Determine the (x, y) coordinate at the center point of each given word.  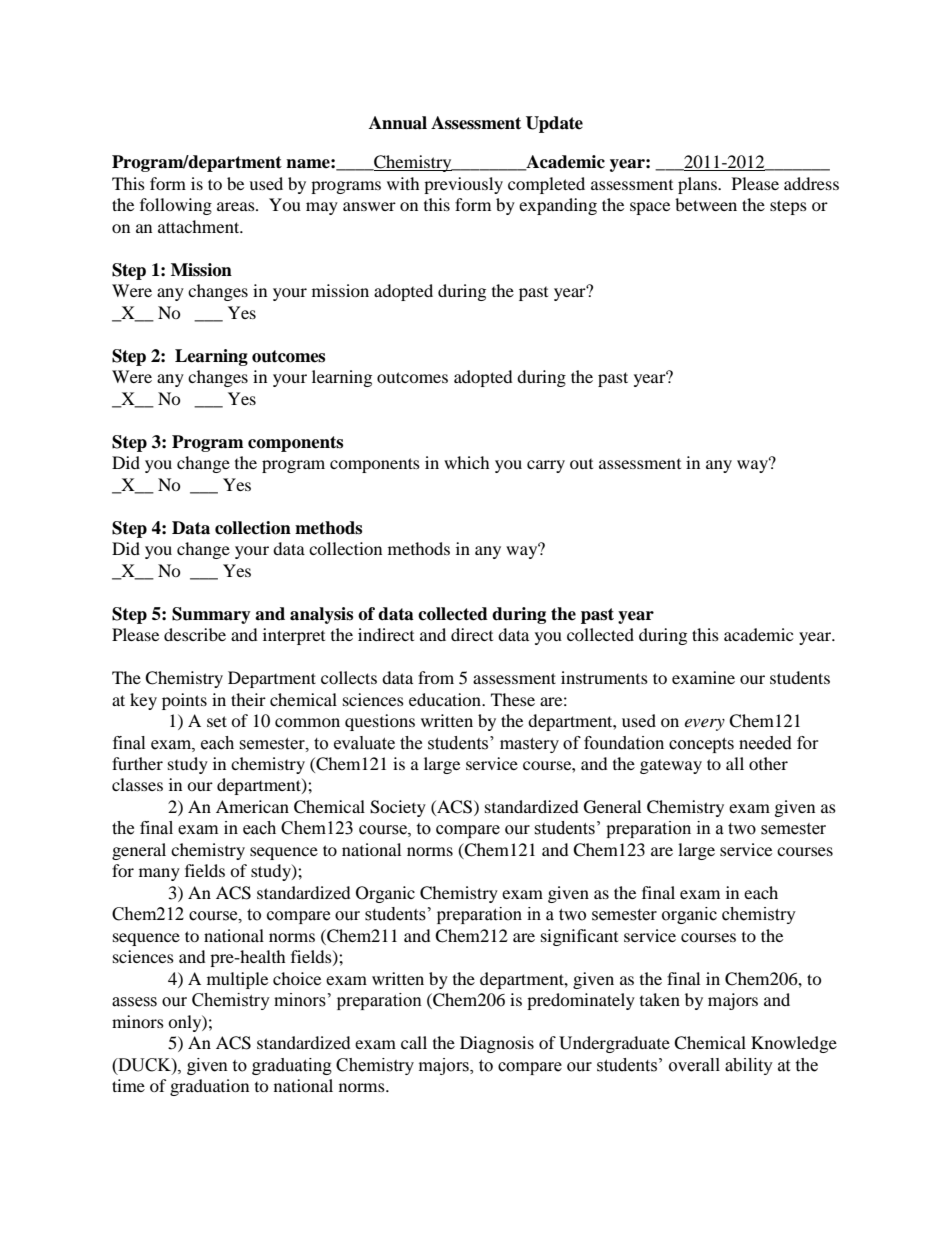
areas (237, 206)
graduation (209, 1087)
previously (463, 185)
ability (749, 1066)
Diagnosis (497, 1044)
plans (698, 185)
